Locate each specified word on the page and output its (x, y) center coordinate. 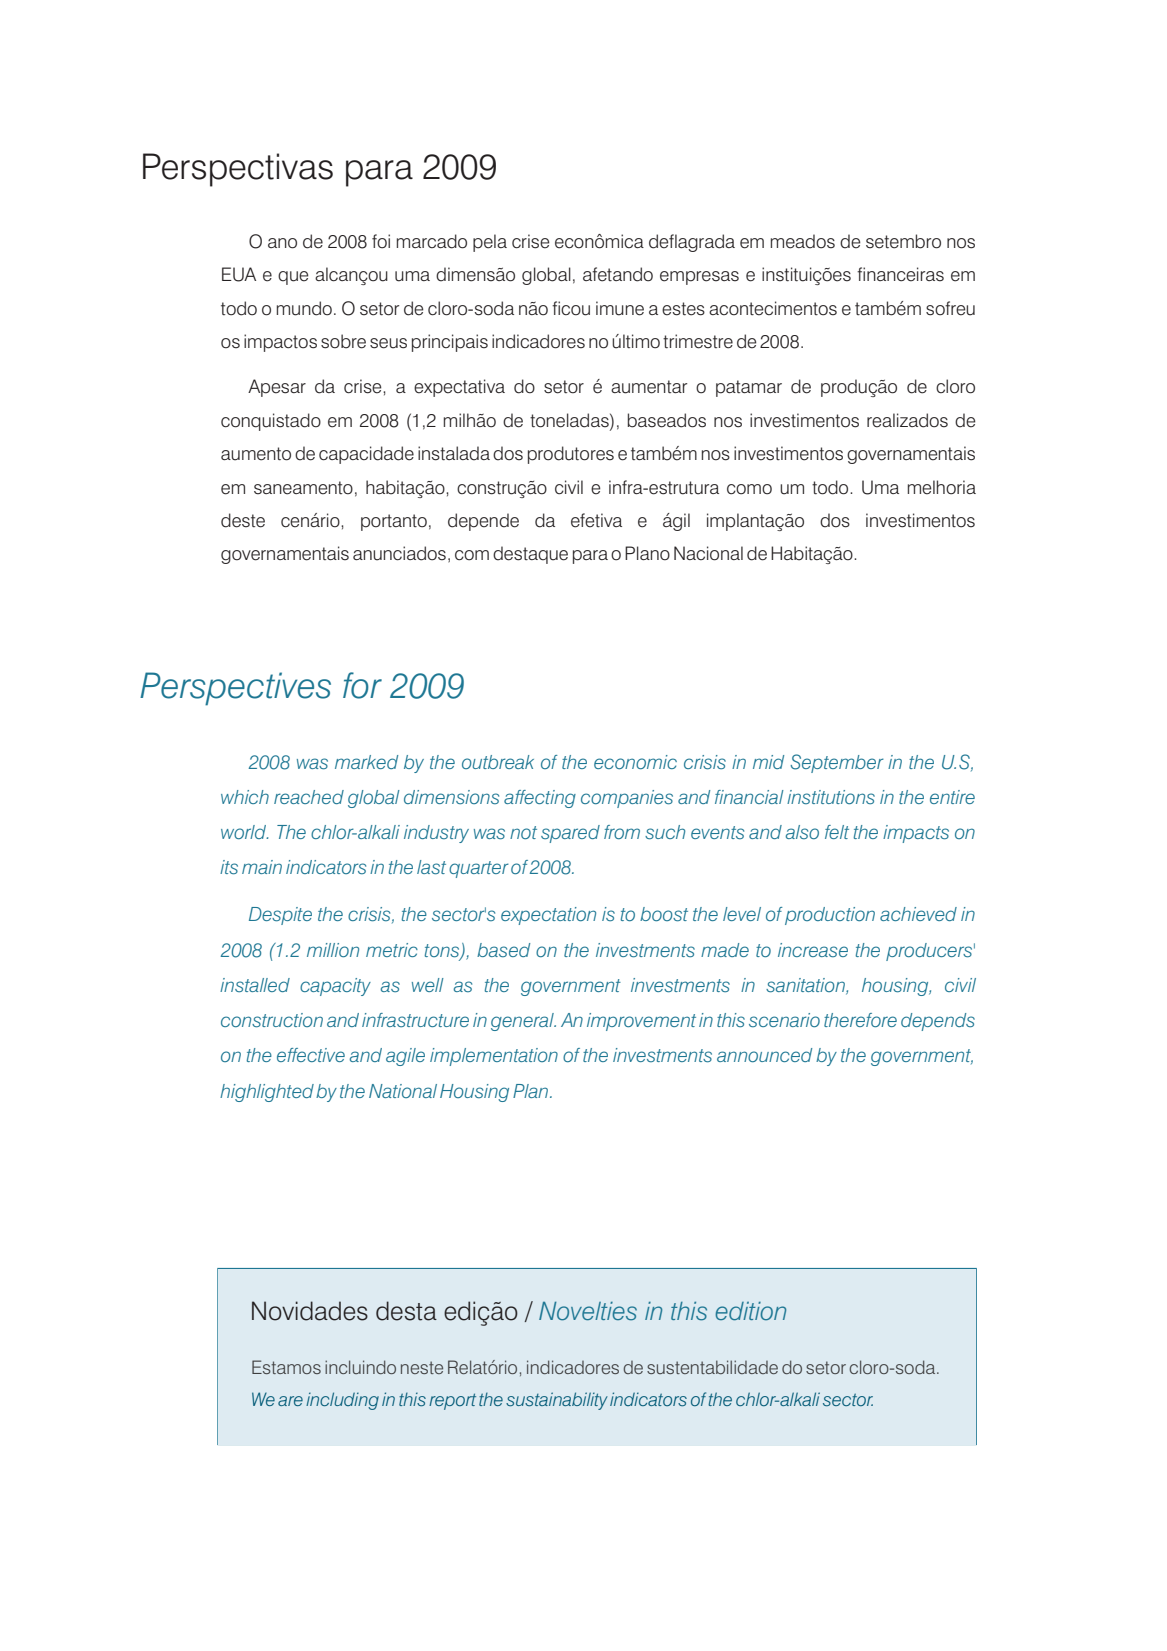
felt (837, 832)
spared (570, 834)
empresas (699, 278)
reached (309, 797)
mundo (304, 308)
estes (683, 309)
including (342, 1401)
